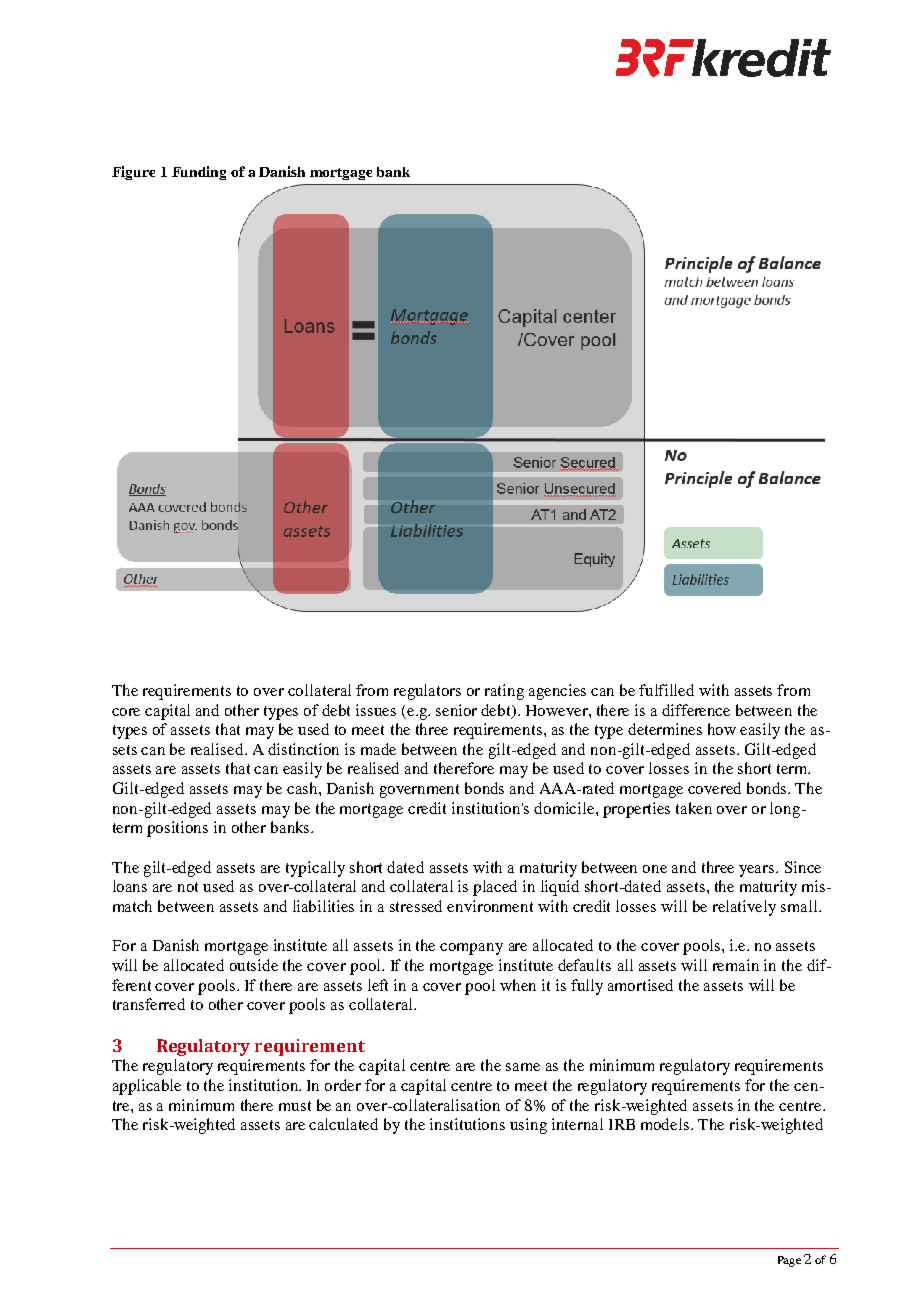 The width and height of the screenshot is (924, 1308). I want to click on regulators, so click(427, 692).
